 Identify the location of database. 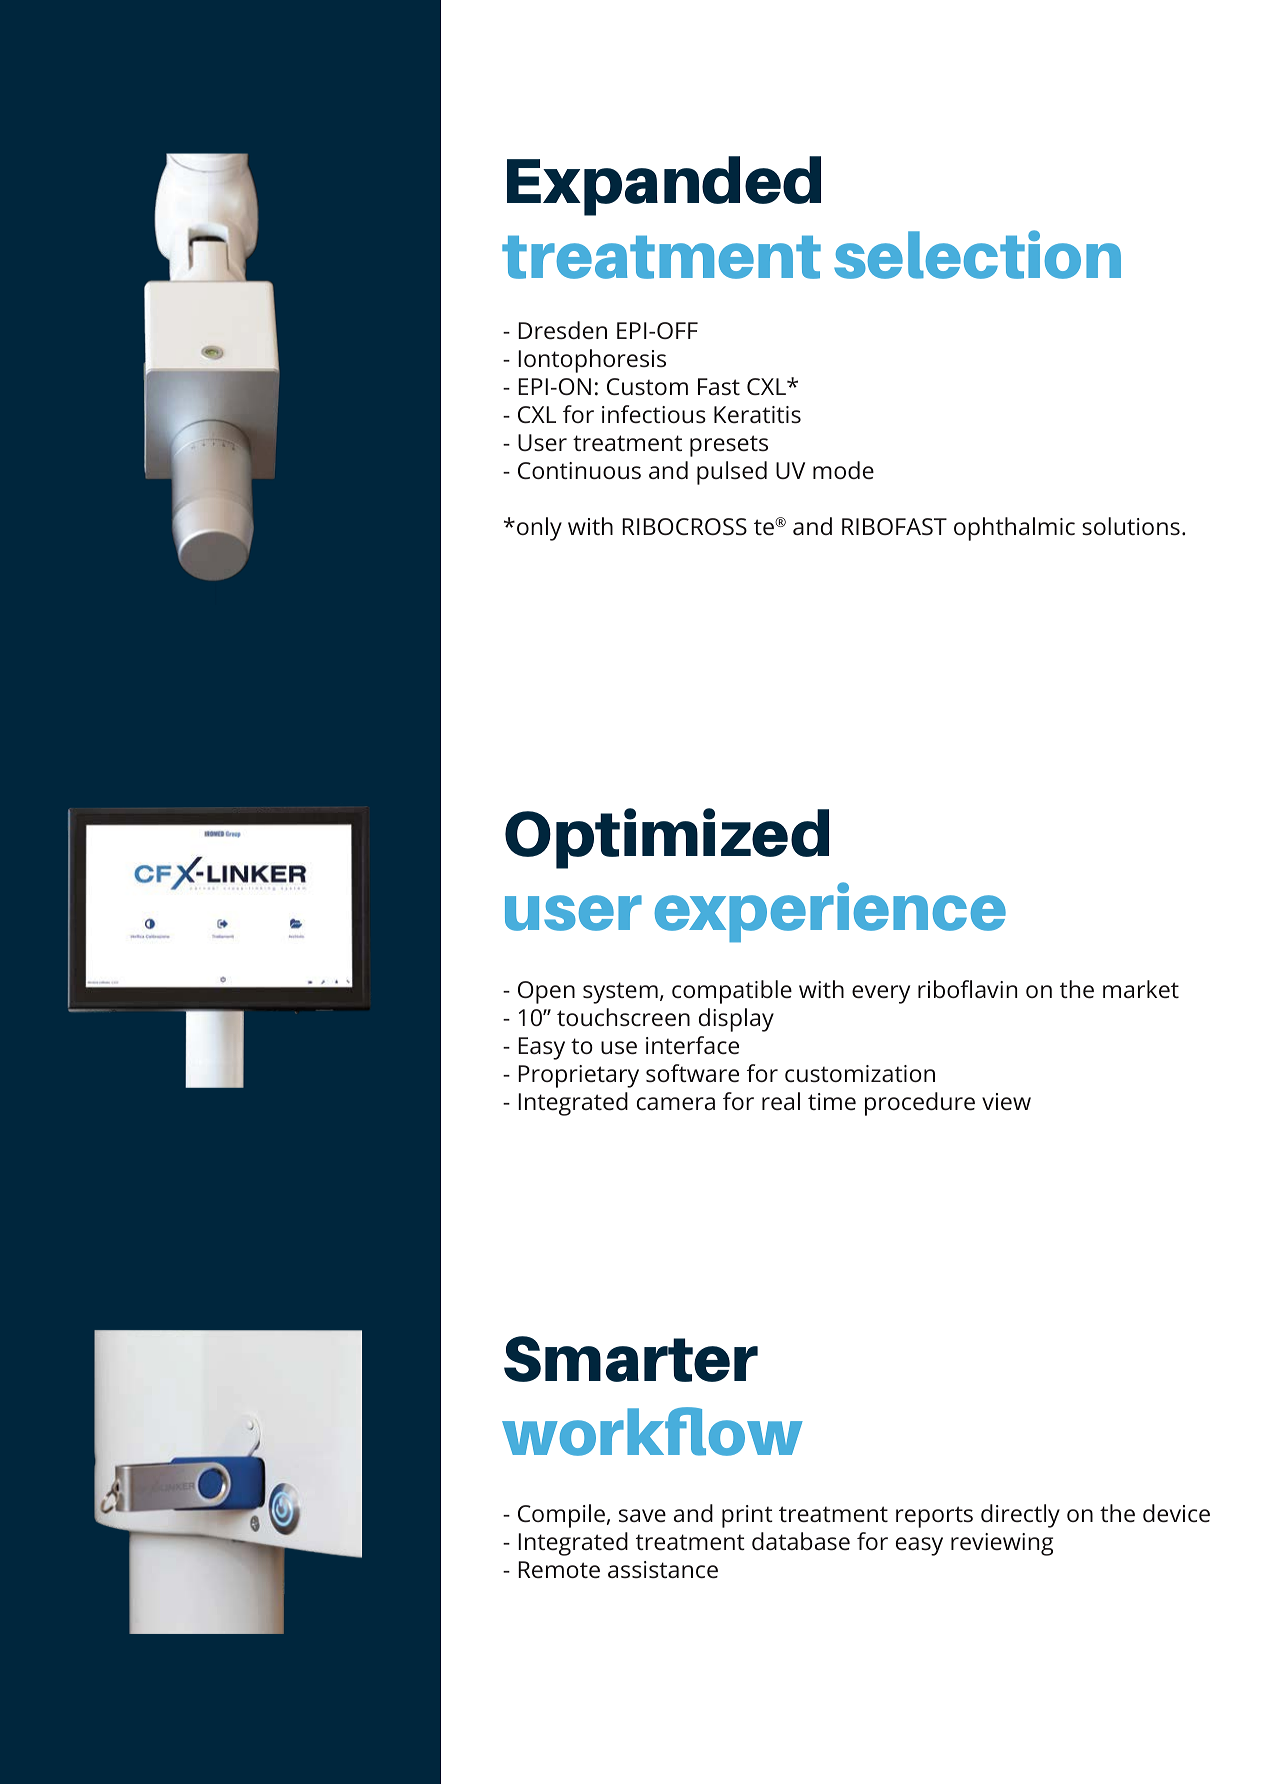
(801, 1541).
